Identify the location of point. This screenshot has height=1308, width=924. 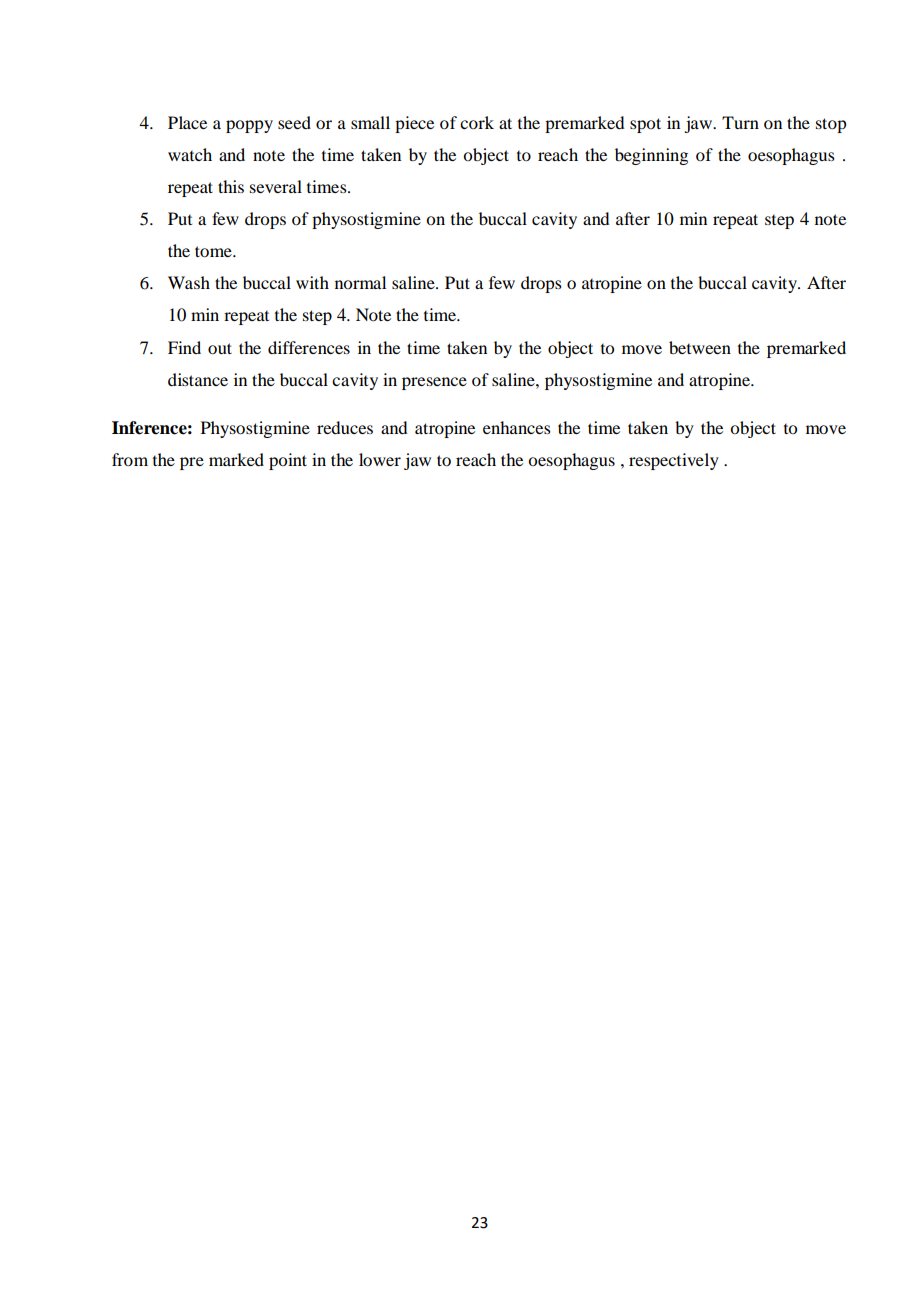
(288, 461).
